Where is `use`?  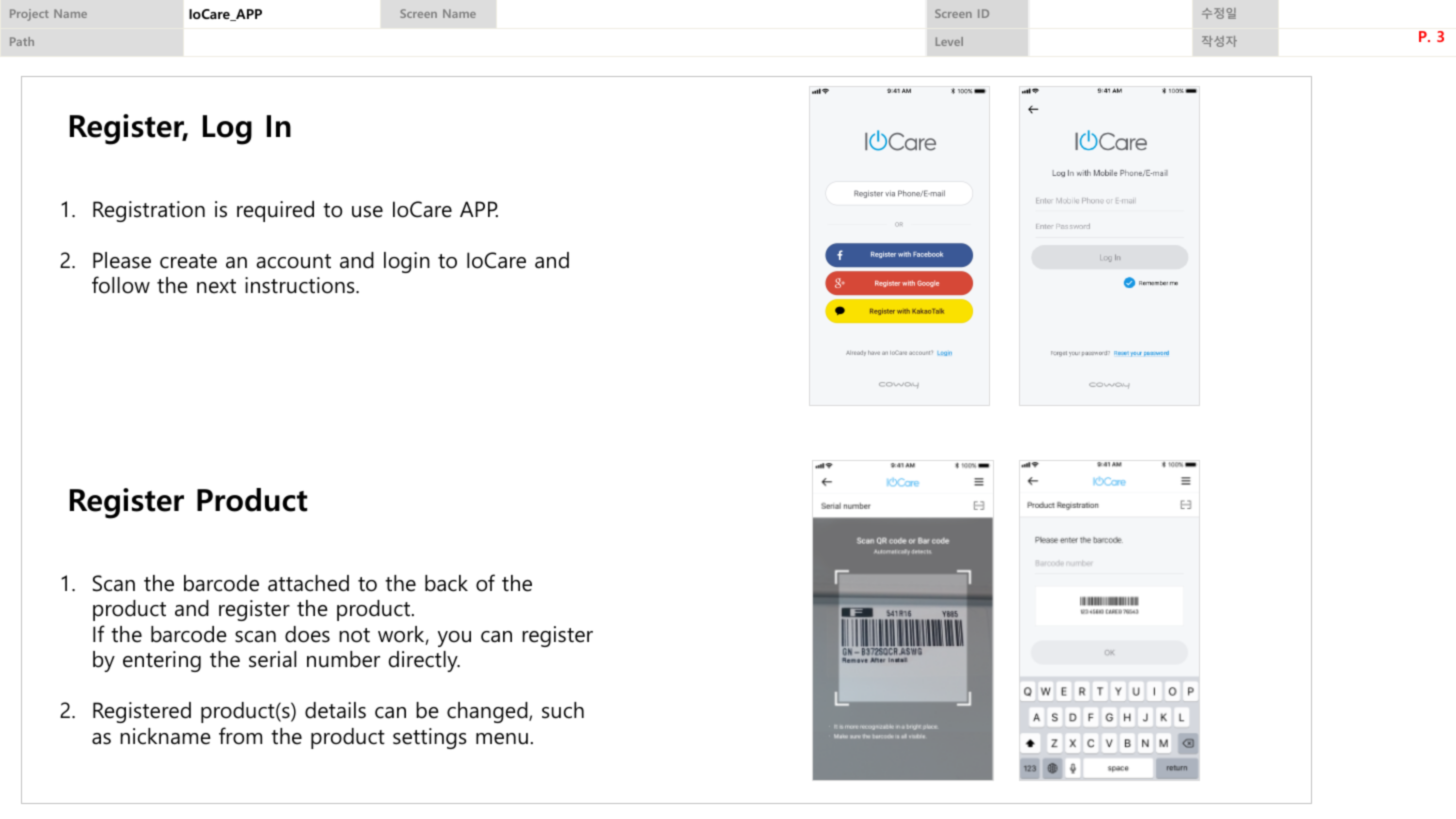
use is located at coordinates (367, 212).
